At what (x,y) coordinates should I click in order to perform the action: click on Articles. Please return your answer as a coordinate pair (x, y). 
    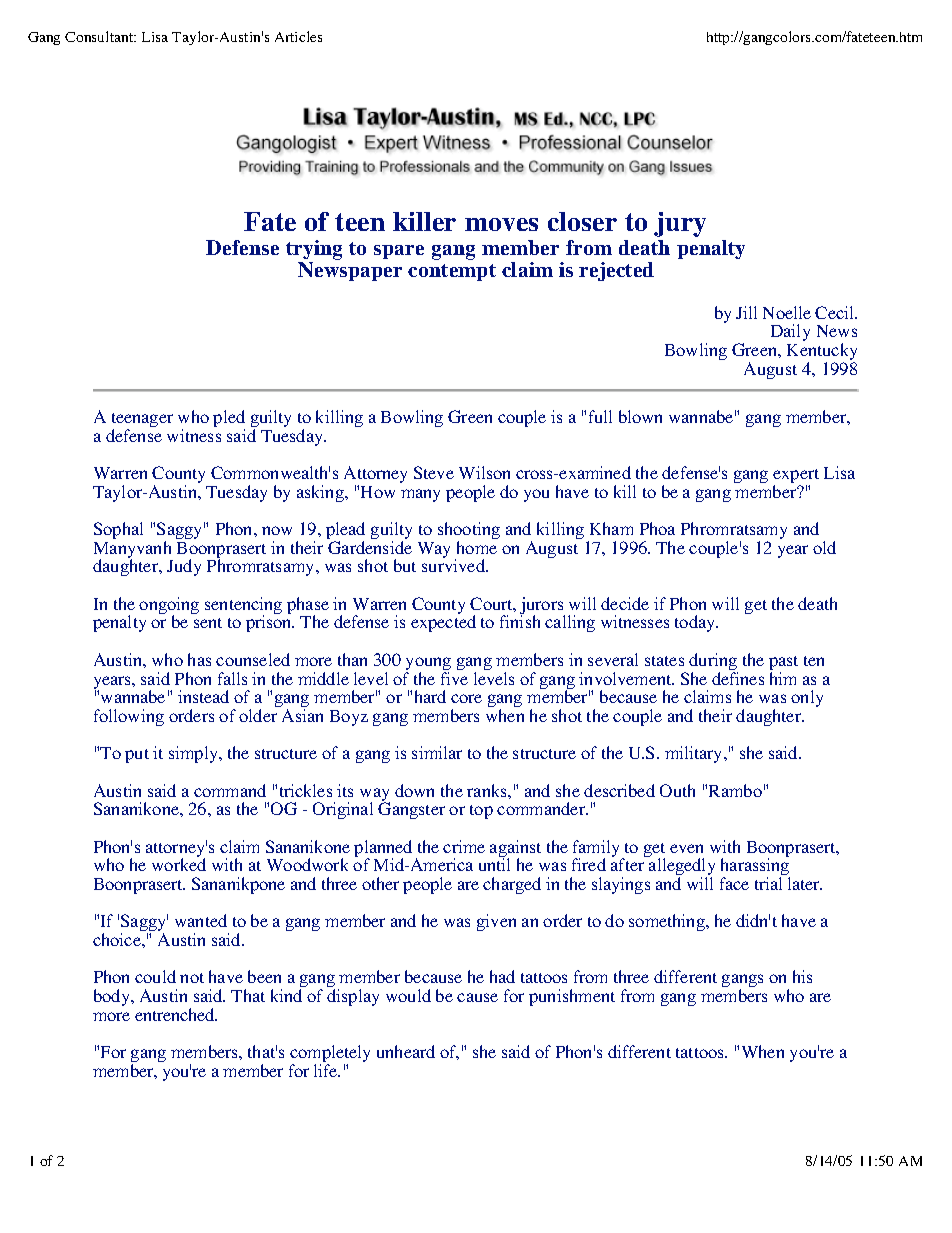
    Looking at the image, I should click on (298, 36).
